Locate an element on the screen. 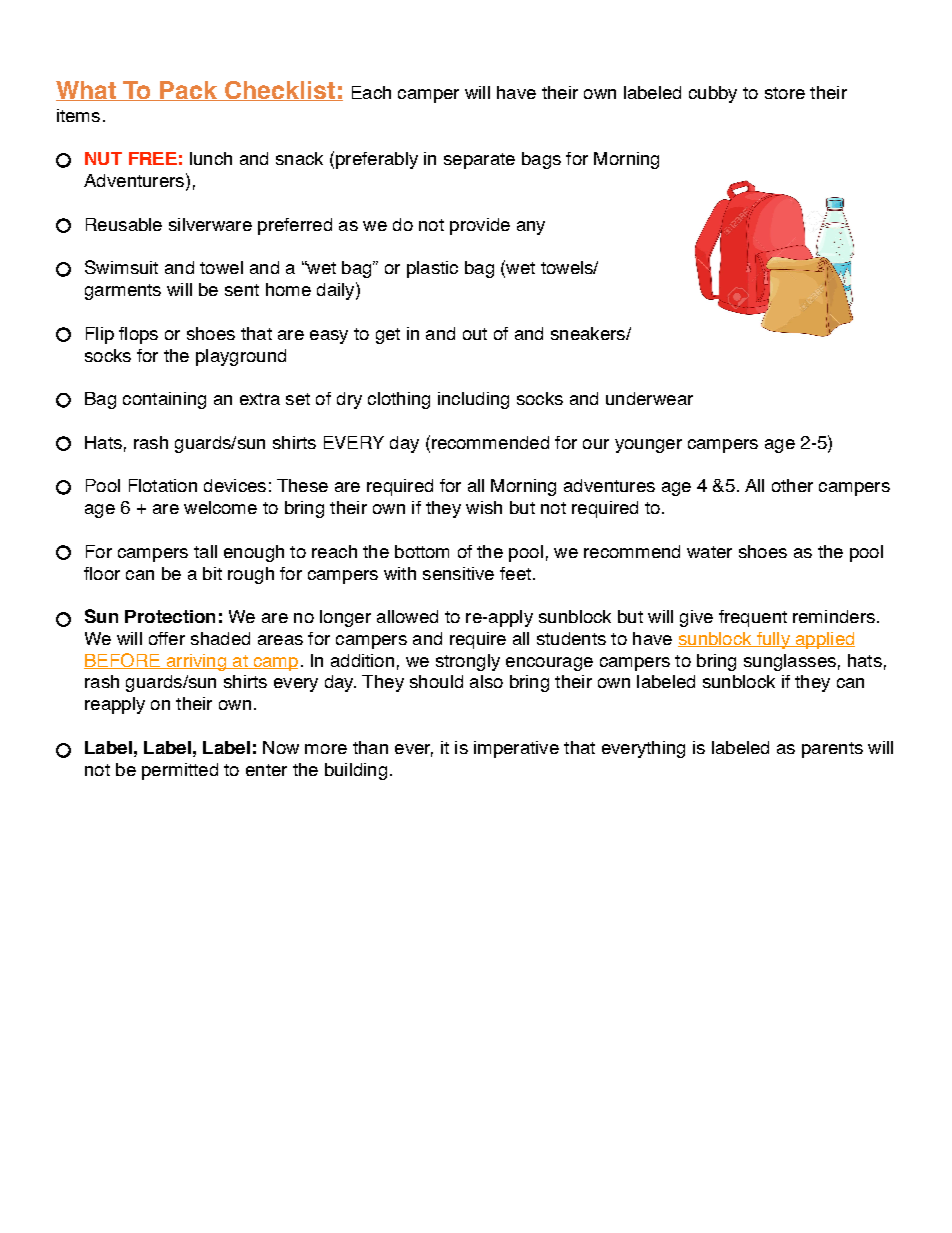  sneakers is located at coordinates (589, 333).
